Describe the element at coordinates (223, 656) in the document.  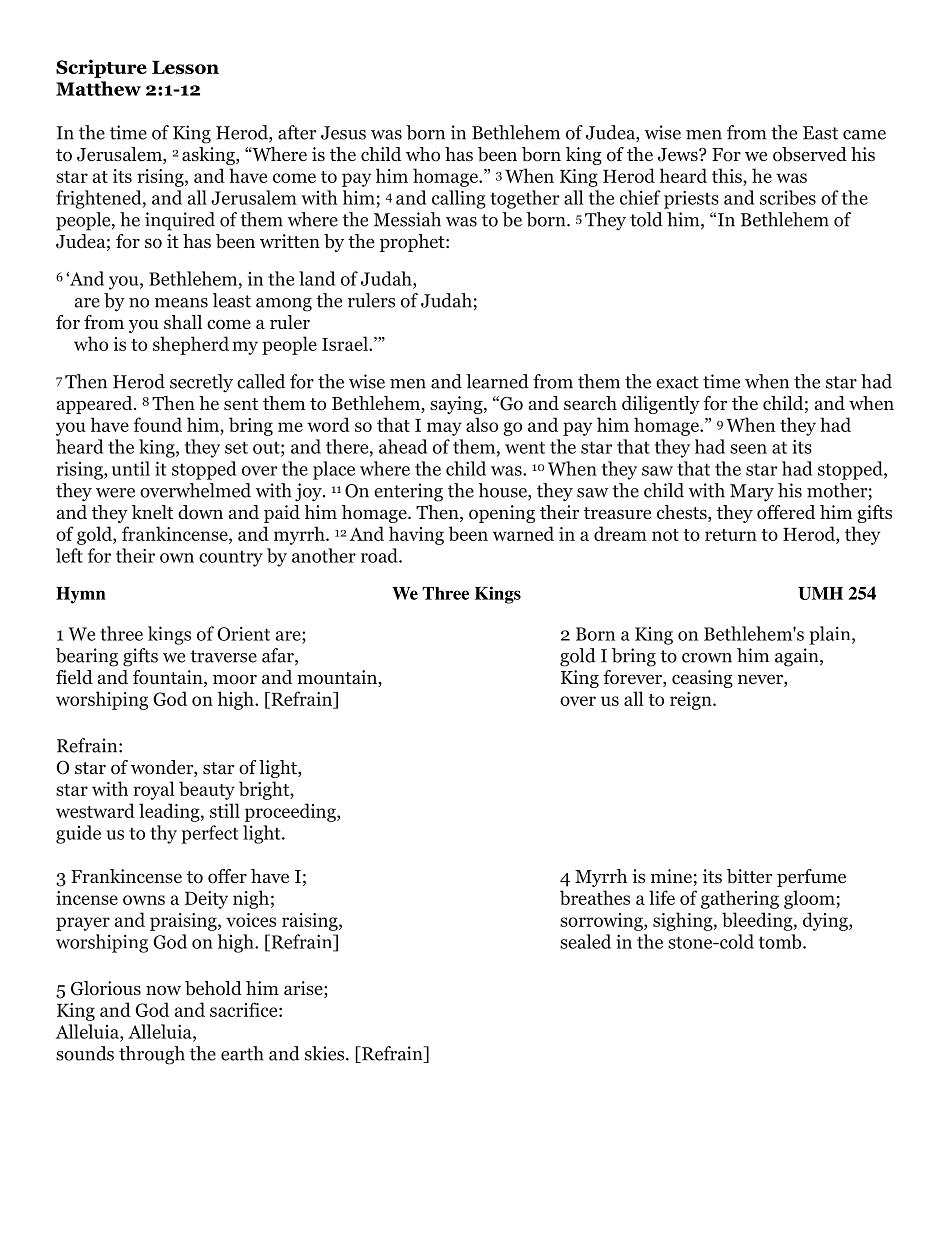
I see `traverse` at that location.
